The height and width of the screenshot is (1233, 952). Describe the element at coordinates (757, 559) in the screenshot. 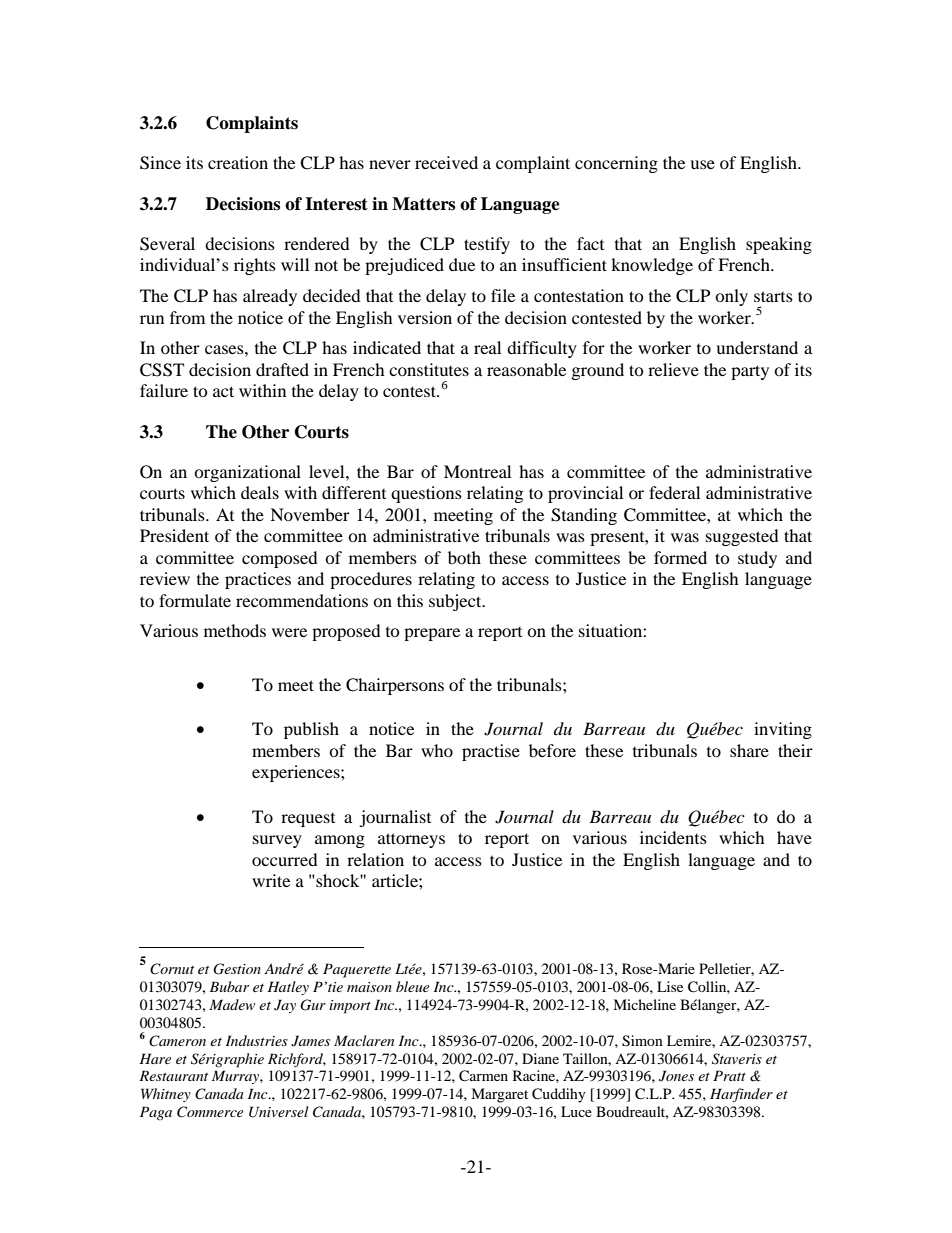

I see `study` at that location.
